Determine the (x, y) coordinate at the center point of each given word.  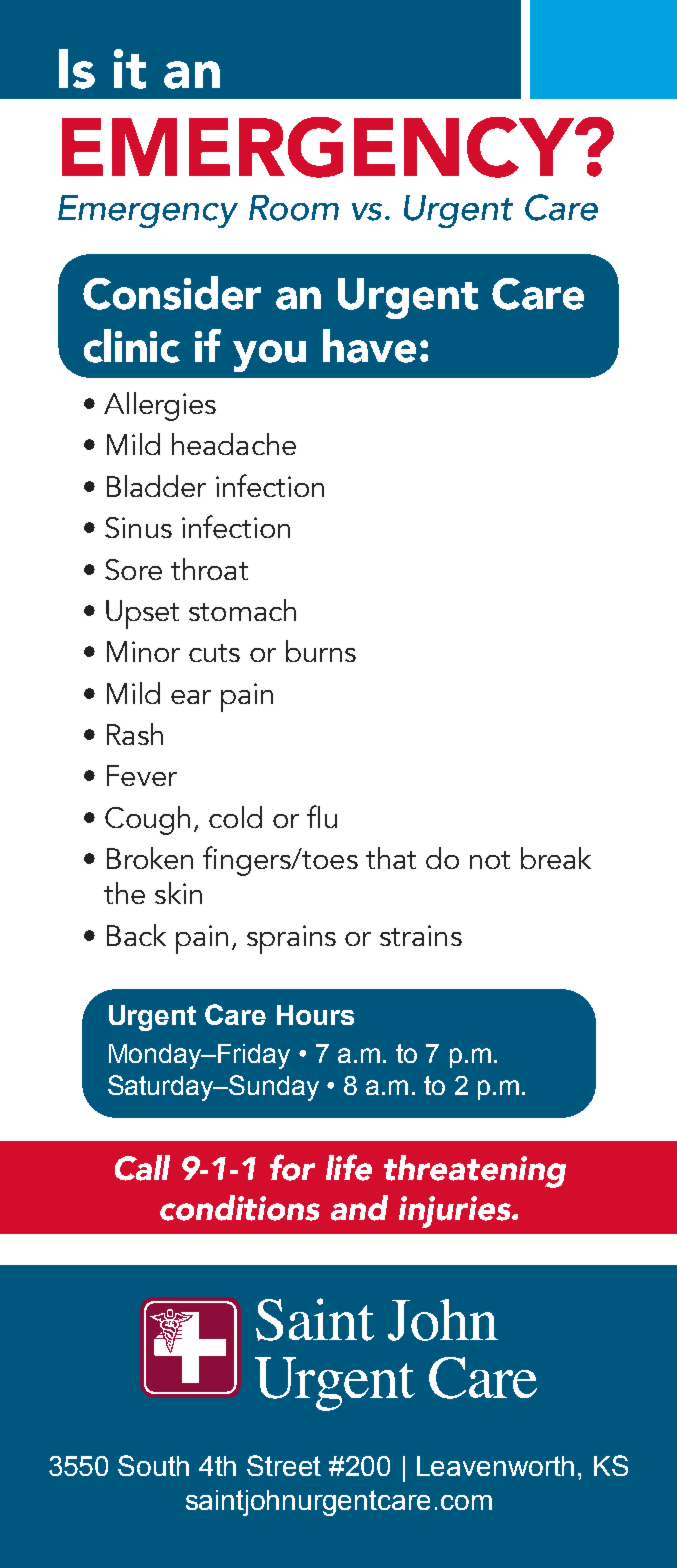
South (153, 1465)
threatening (475, 1171)
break (556, 858)
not (490, 860)
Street (284, 1465)
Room (294, 208)
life (349, 1167)
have (369, 346)
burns (321, 651)
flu (322, 816)
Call (142, 1168)
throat (209, 569)
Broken (150, 858)
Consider (172, 293)
